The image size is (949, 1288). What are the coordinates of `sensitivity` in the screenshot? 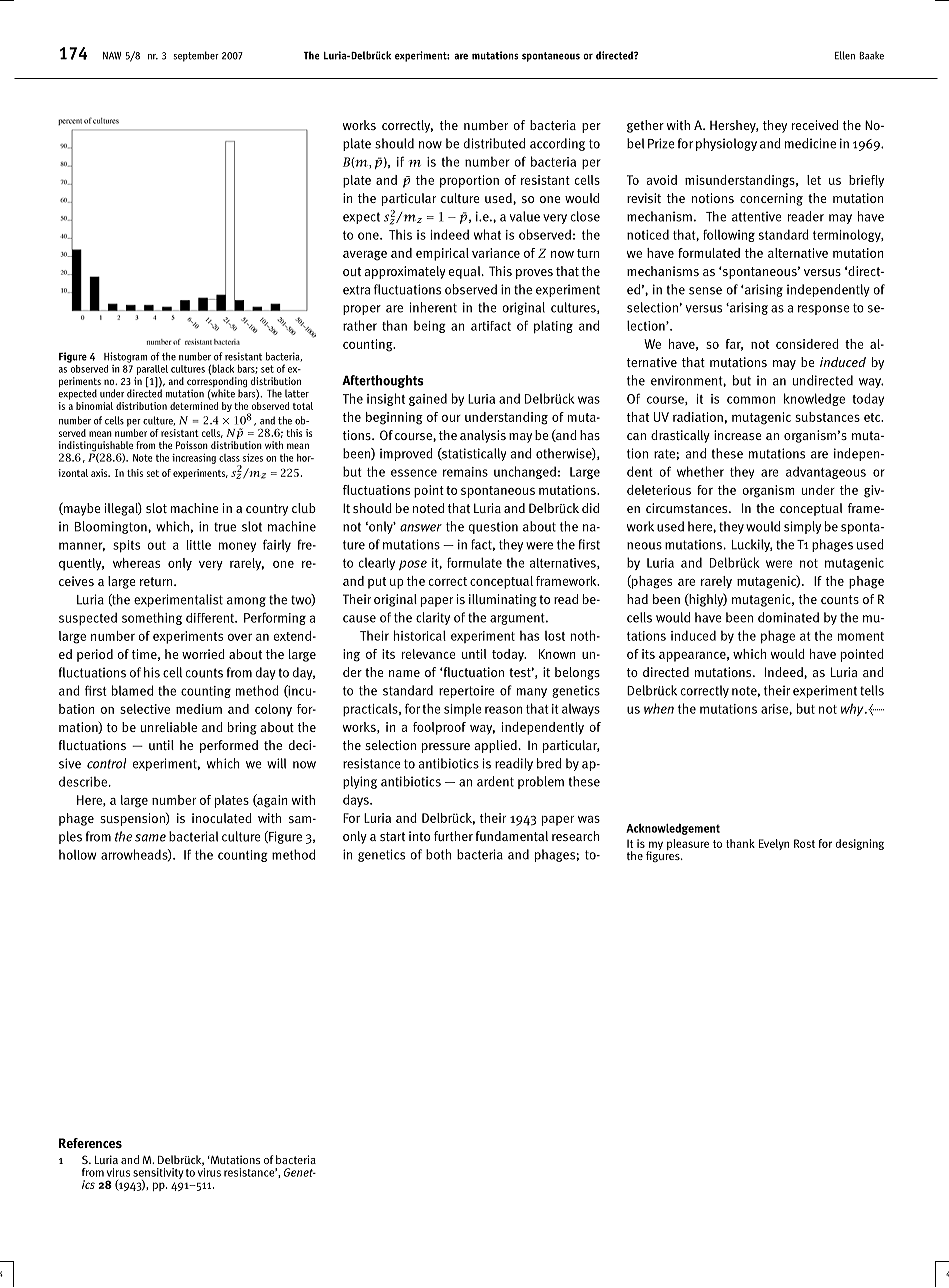 It's located at (158, 1174).
